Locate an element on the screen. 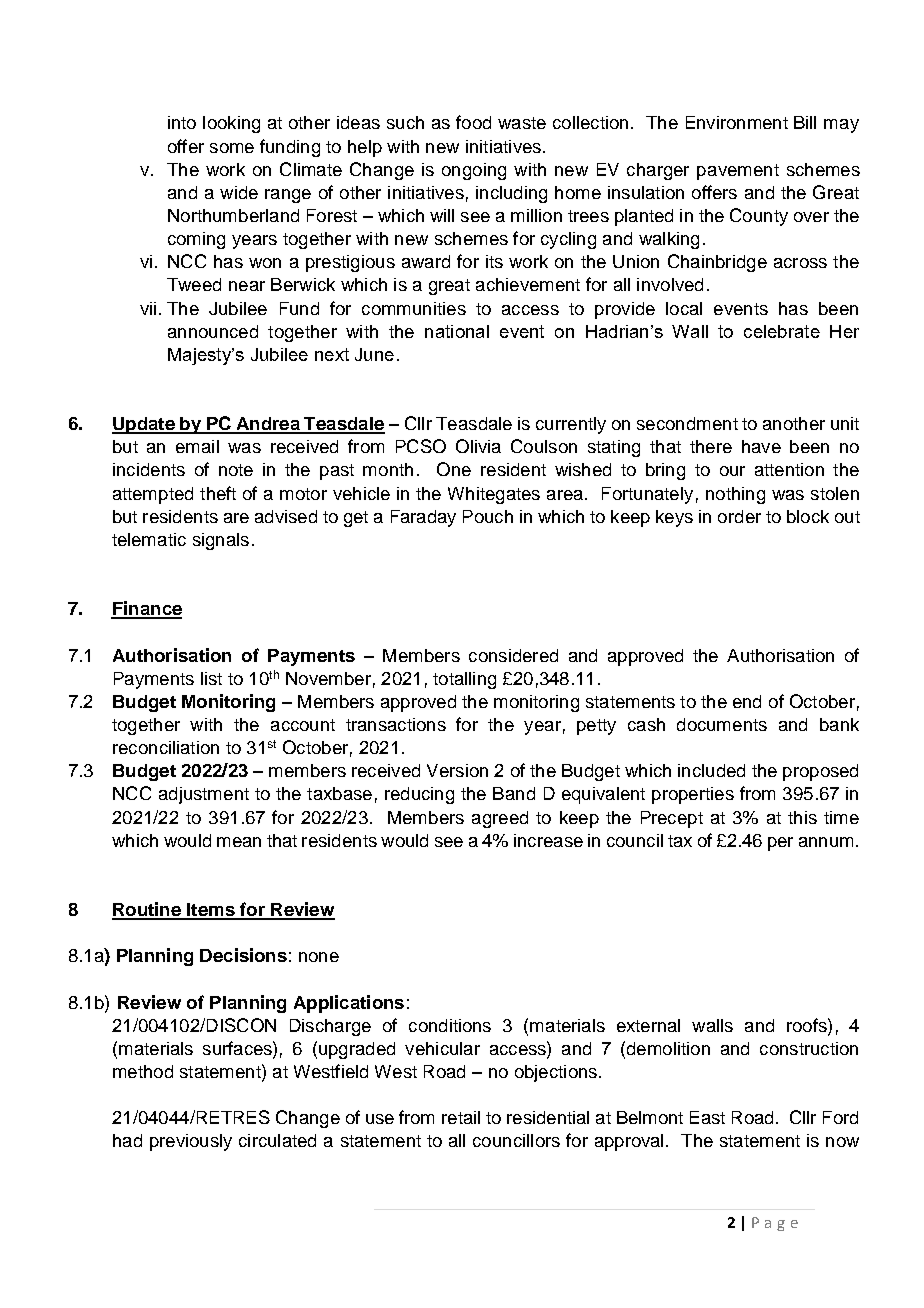  previously is located at coordinates (191, 1142).
